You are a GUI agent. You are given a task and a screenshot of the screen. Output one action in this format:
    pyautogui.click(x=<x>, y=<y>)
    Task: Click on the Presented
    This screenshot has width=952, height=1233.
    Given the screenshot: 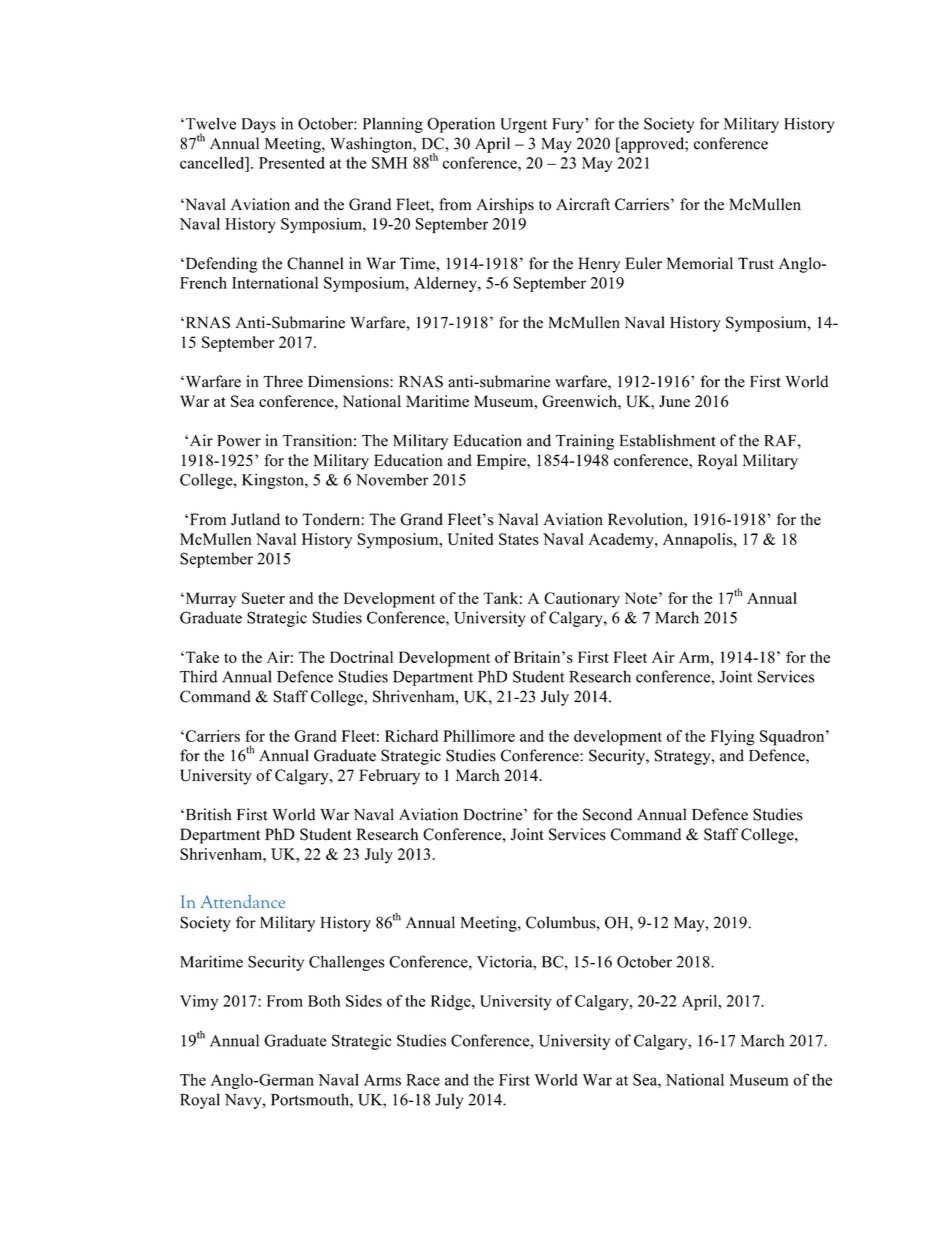 What is the action you would take?
    pyautogui.click(x=292, y=163)
